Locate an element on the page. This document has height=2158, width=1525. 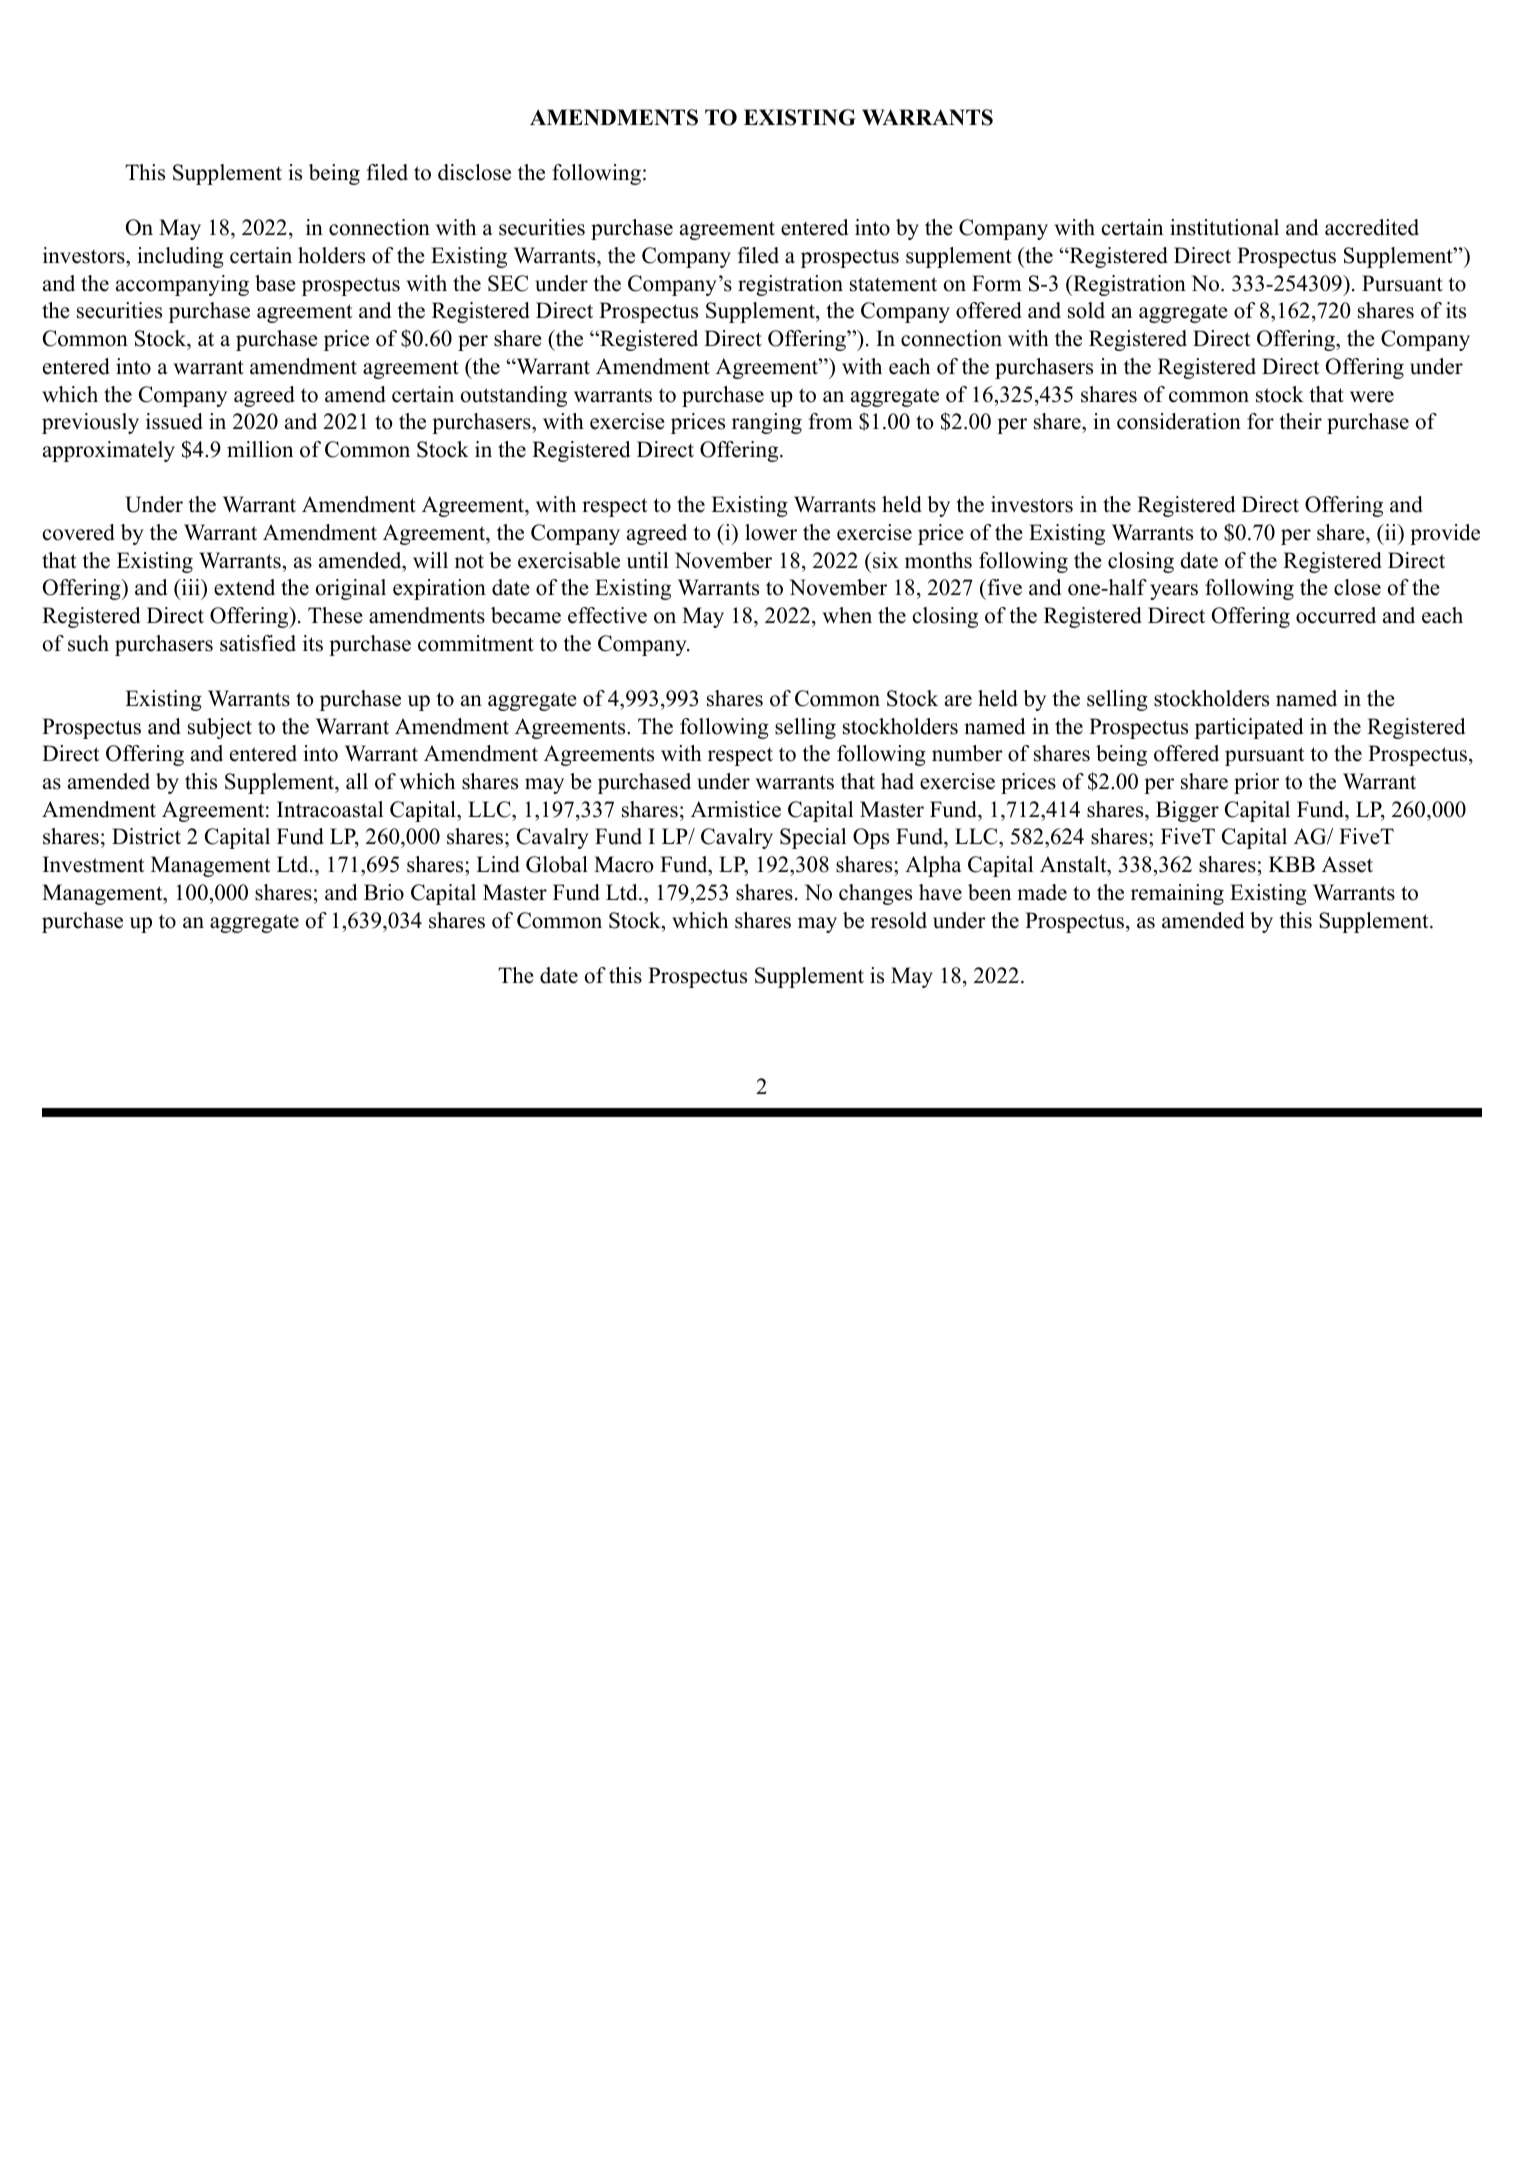
when is located at coordinates (847, 615).
